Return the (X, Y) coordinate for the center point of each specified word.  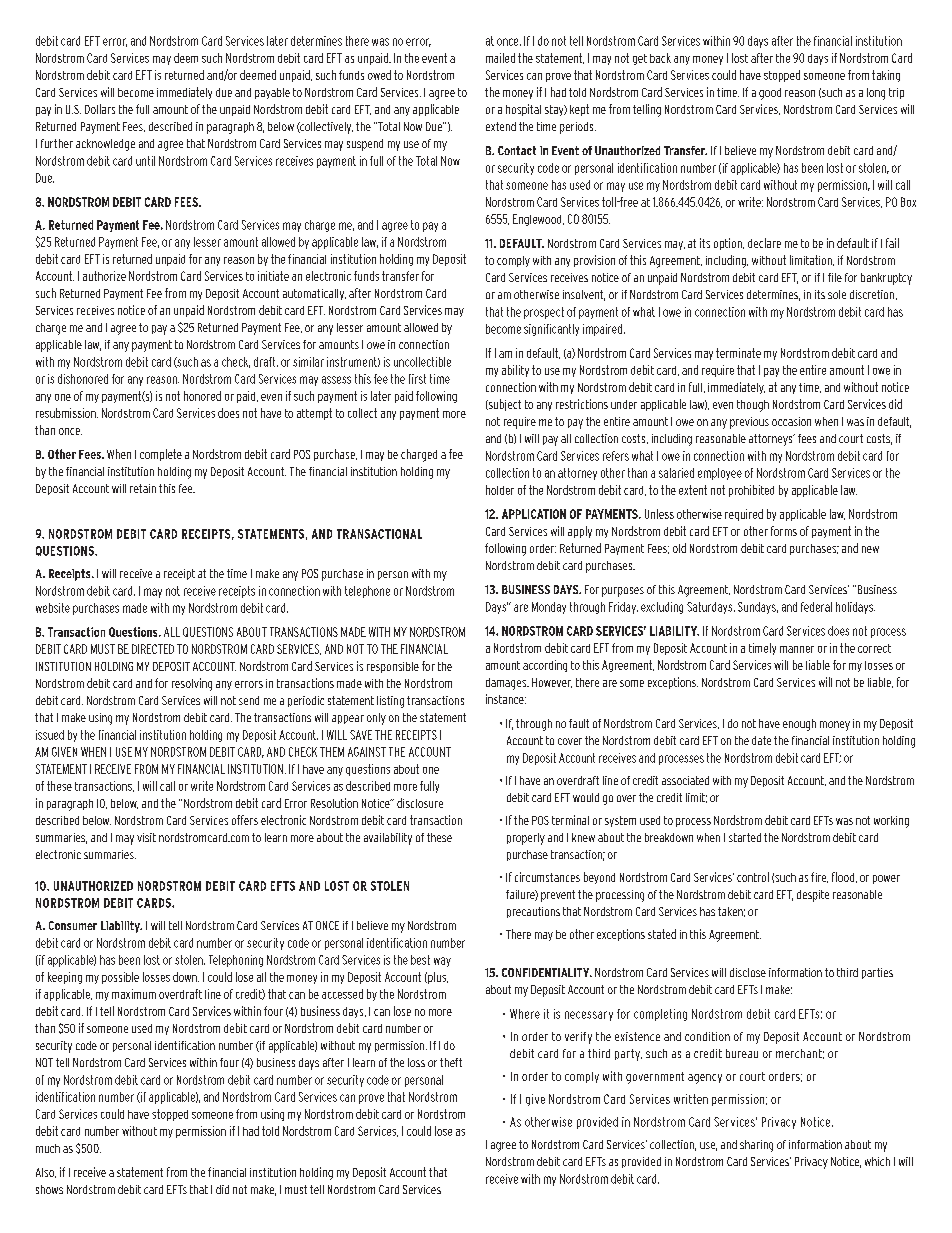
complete (161, 455)
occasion (791, 421)
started (745, 837)
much (48, 1148)
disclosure (420, 803)
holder (500, 490)
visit (146, 837)
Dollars (100, 109)
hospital (523, 110)
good (770, 94)
